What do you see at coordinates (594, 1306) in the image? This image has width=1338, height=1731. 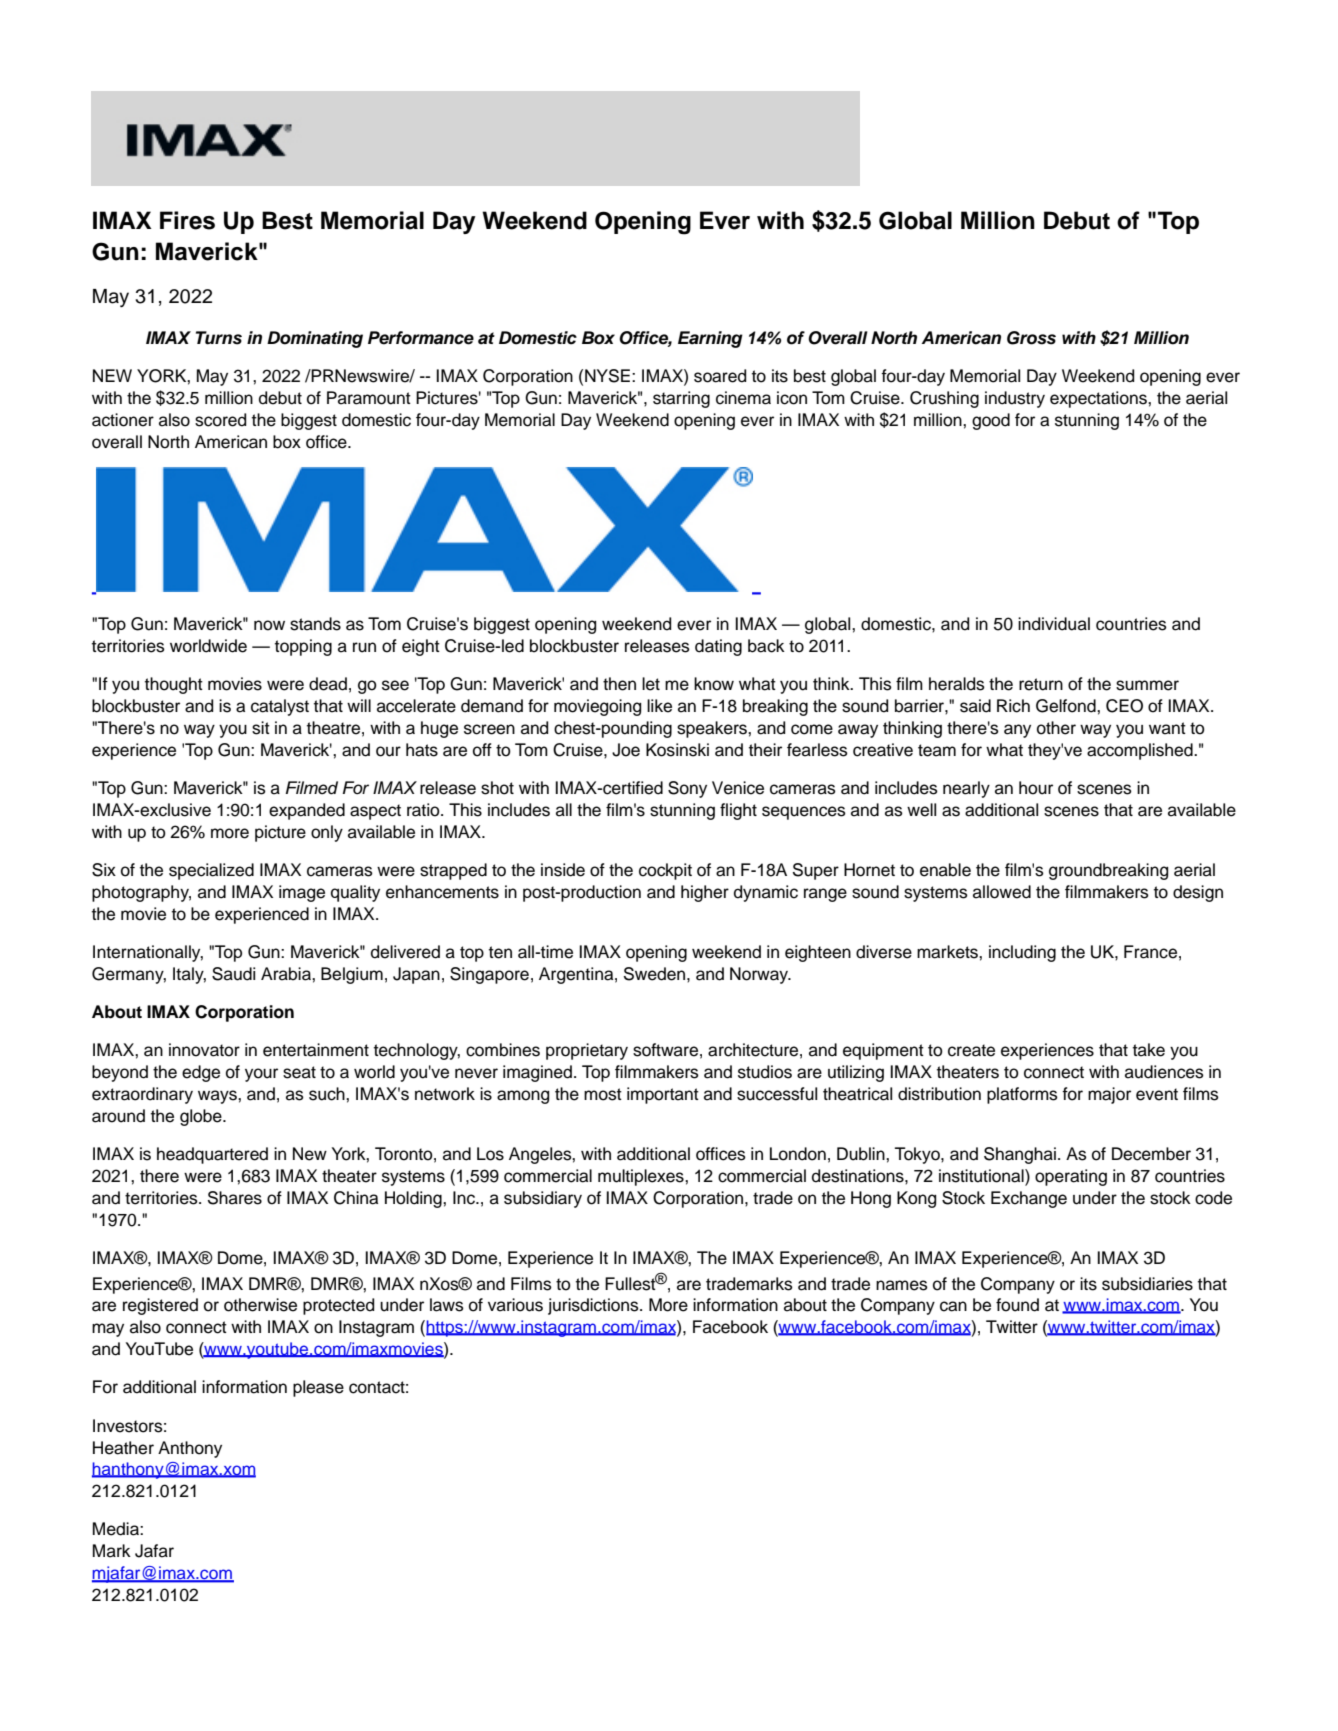 I see `jurisdictions` at bounding box center [594, 1306].
